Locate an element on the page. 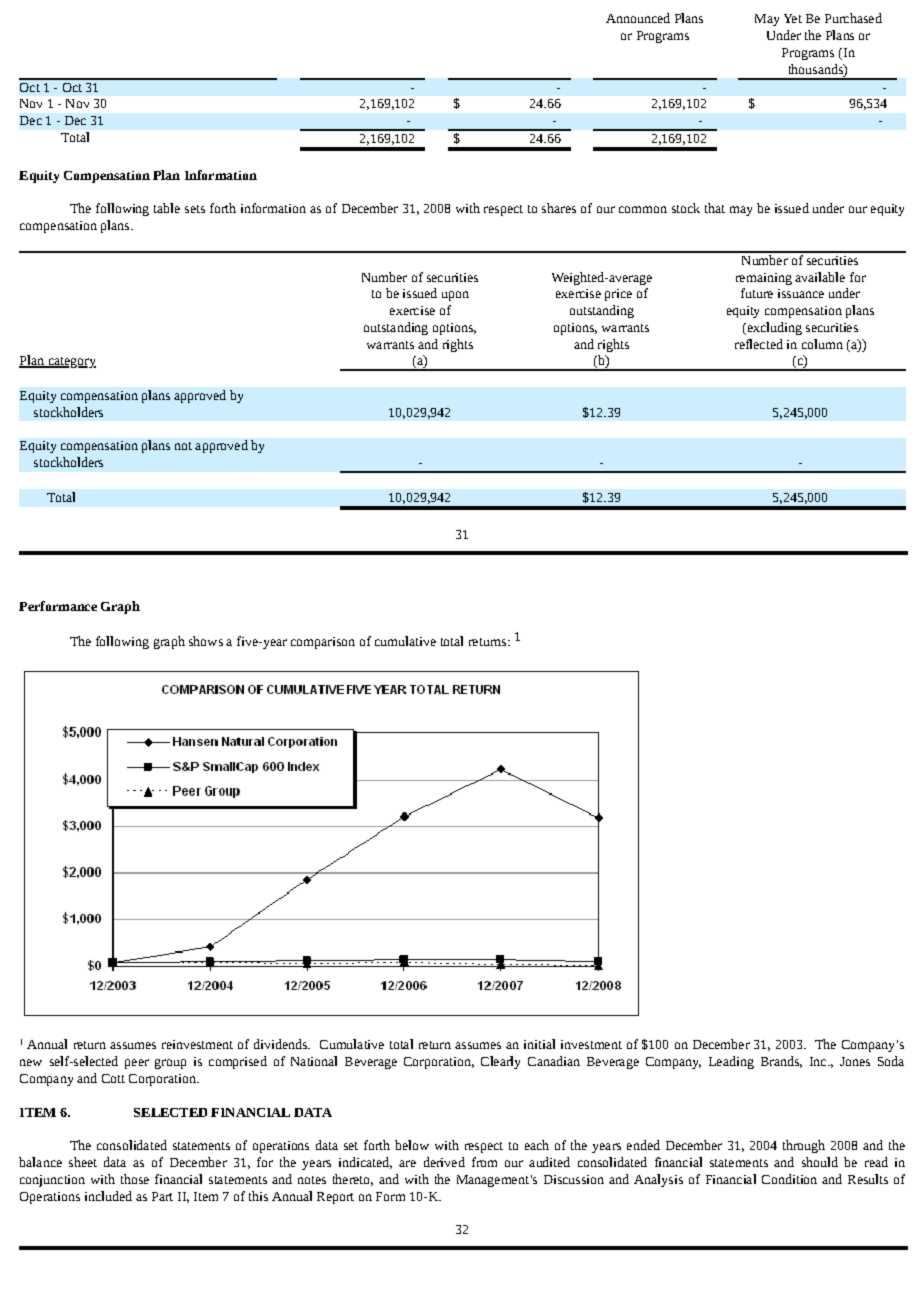 The image size is (924, 1308). table is located at coordinates (167, 208).
